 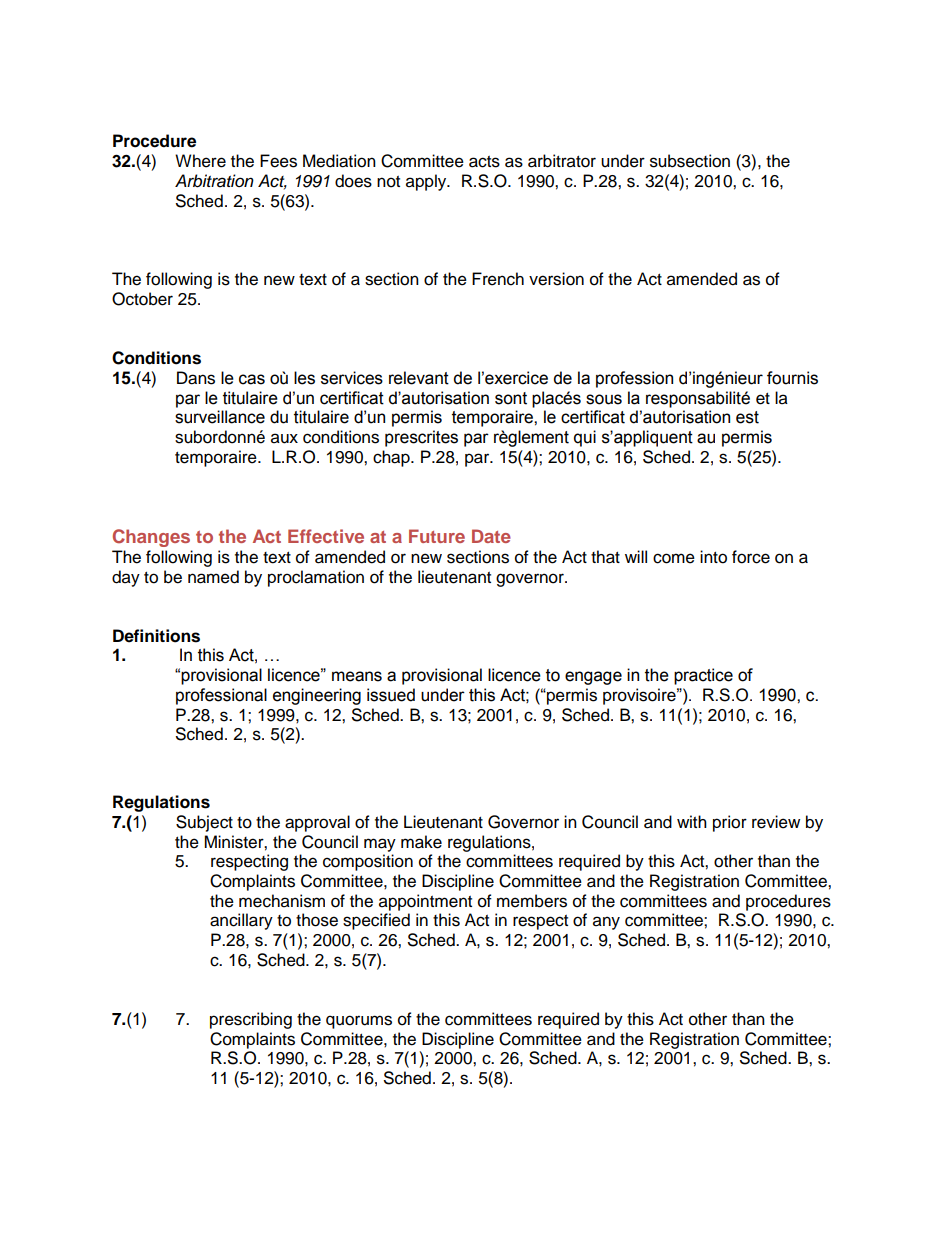 What do you see at coordinates (562, 161) in the document?
I see `arbitrator` at bounding box center [562, 161].
